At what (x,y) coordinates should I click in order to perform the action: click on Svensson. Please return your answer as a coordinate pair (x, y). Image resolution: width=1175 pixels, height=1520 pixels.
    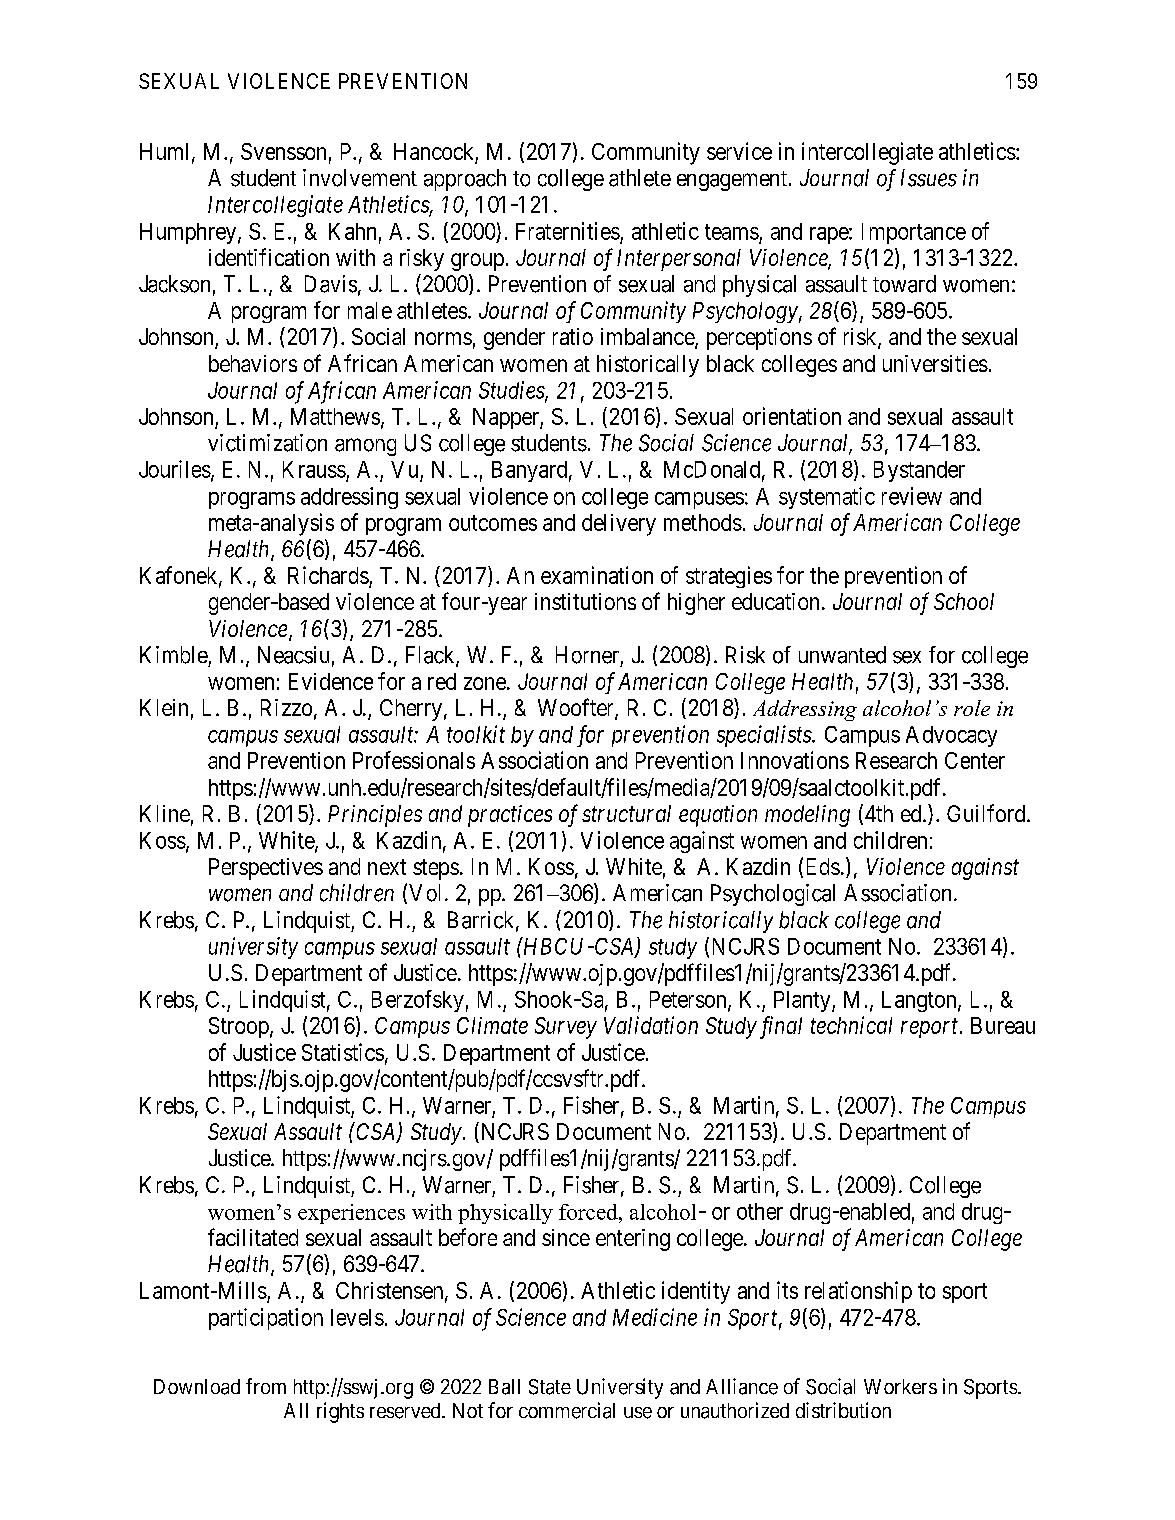
    Looking at the image, I should click on (283, 151).
